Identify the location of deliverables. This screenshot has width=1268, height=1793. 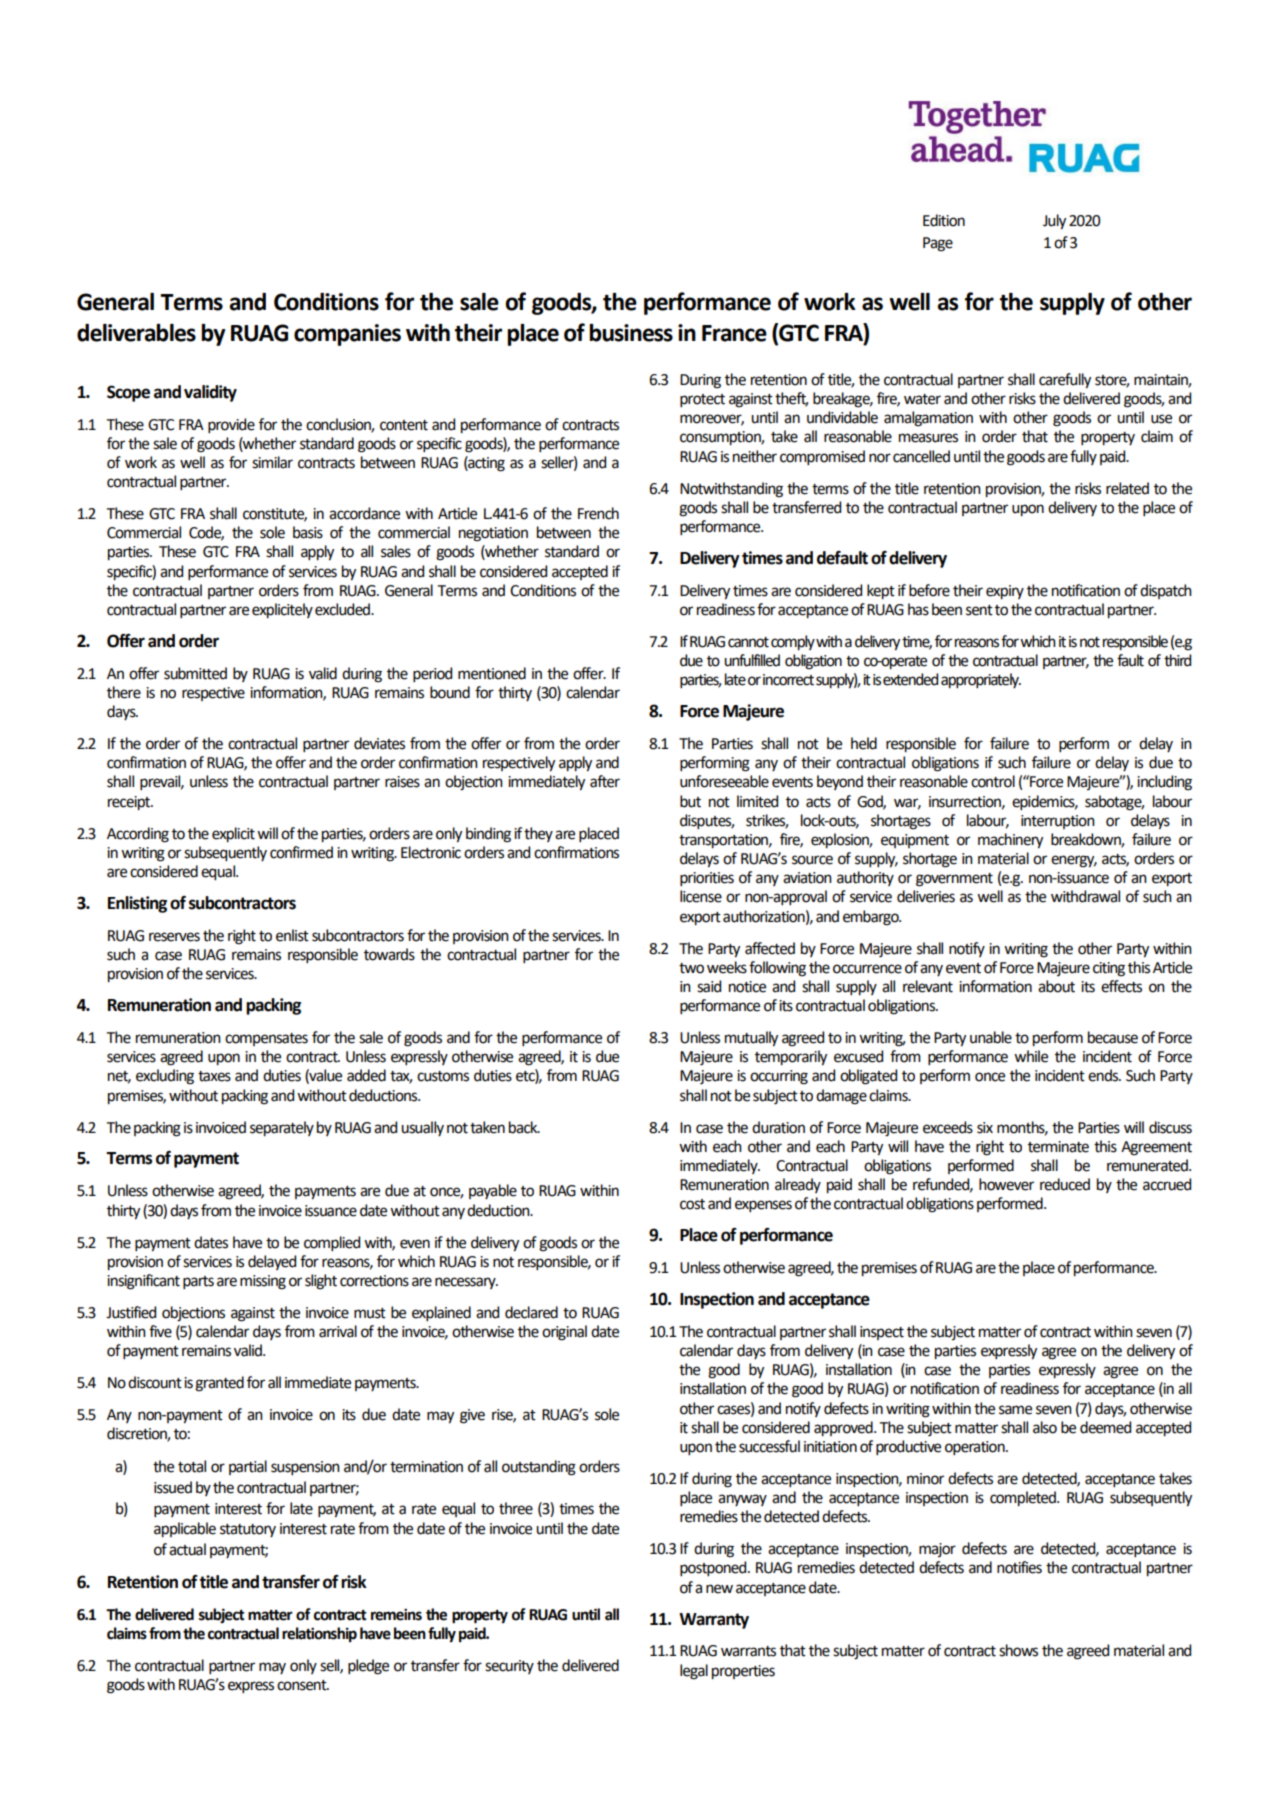
(136, 333).
